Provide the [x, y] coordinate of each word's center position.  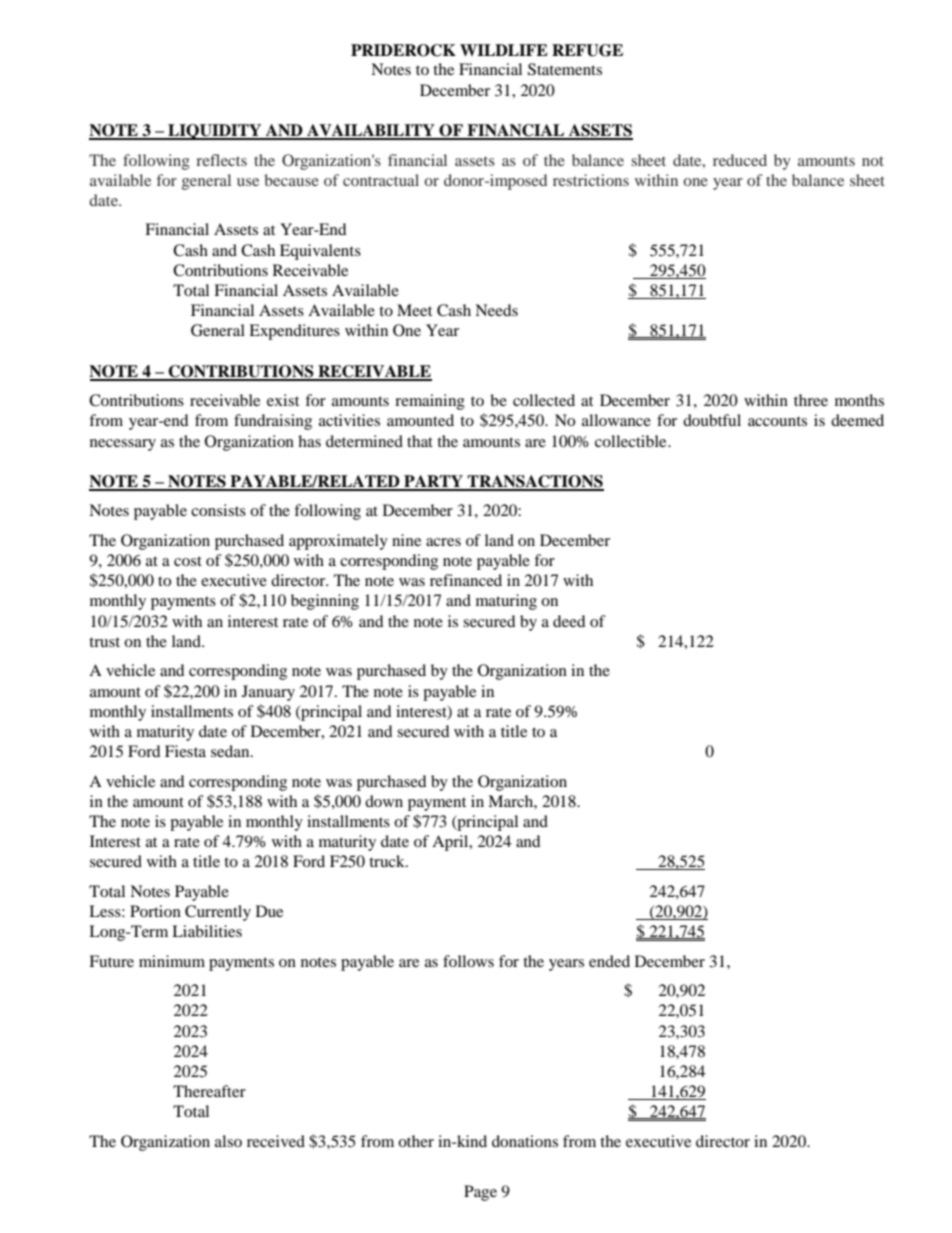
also [228, 1141]
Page [480, 1193]
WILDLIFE [504, 50]
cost [188, 561]
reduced [740, 160]
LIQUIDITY [215, 132]
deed [569, 621]
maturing [506, 602]
